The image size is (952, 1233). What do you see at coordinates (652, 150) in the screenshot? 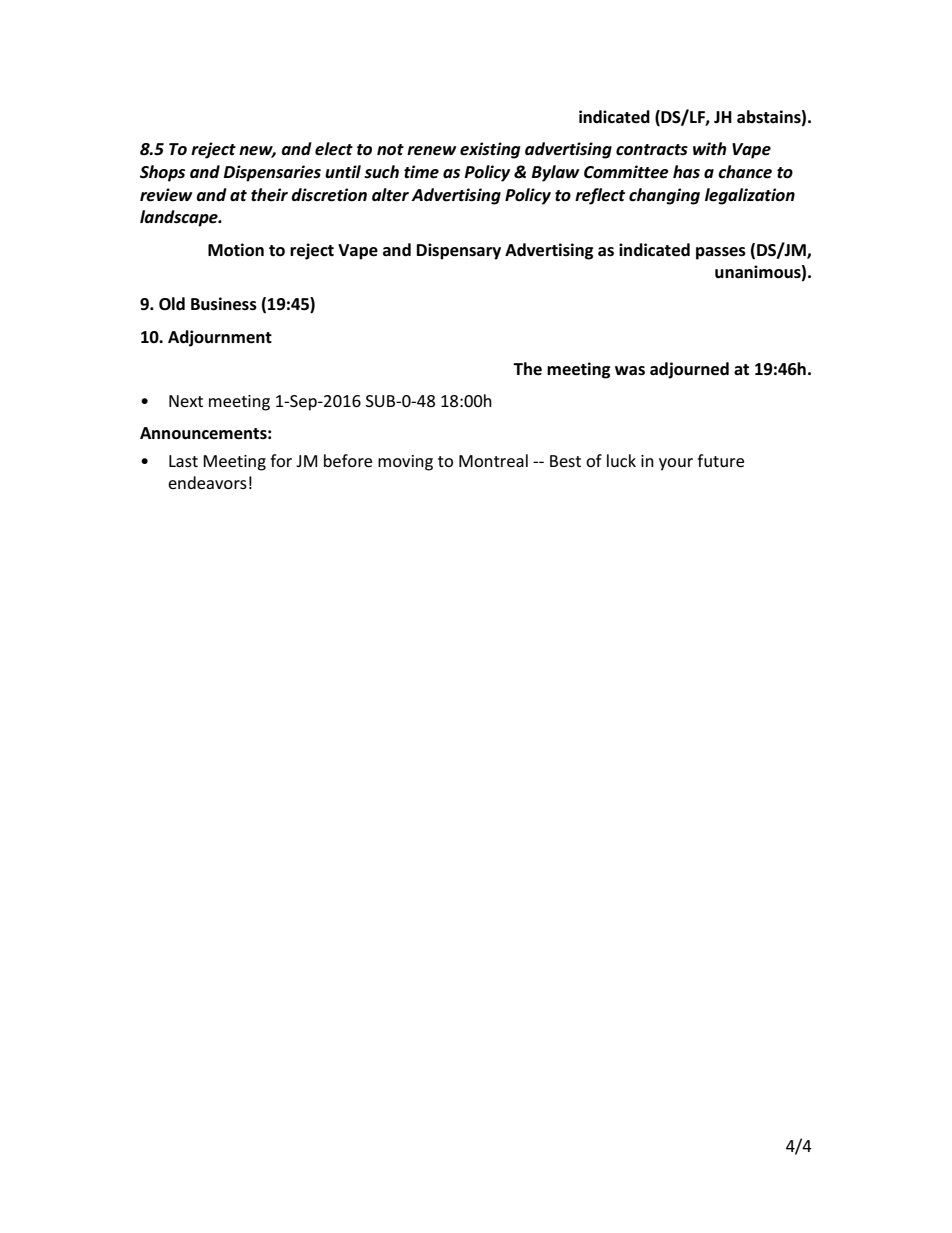
I see `contracts` at bounding box center [652, 150].
